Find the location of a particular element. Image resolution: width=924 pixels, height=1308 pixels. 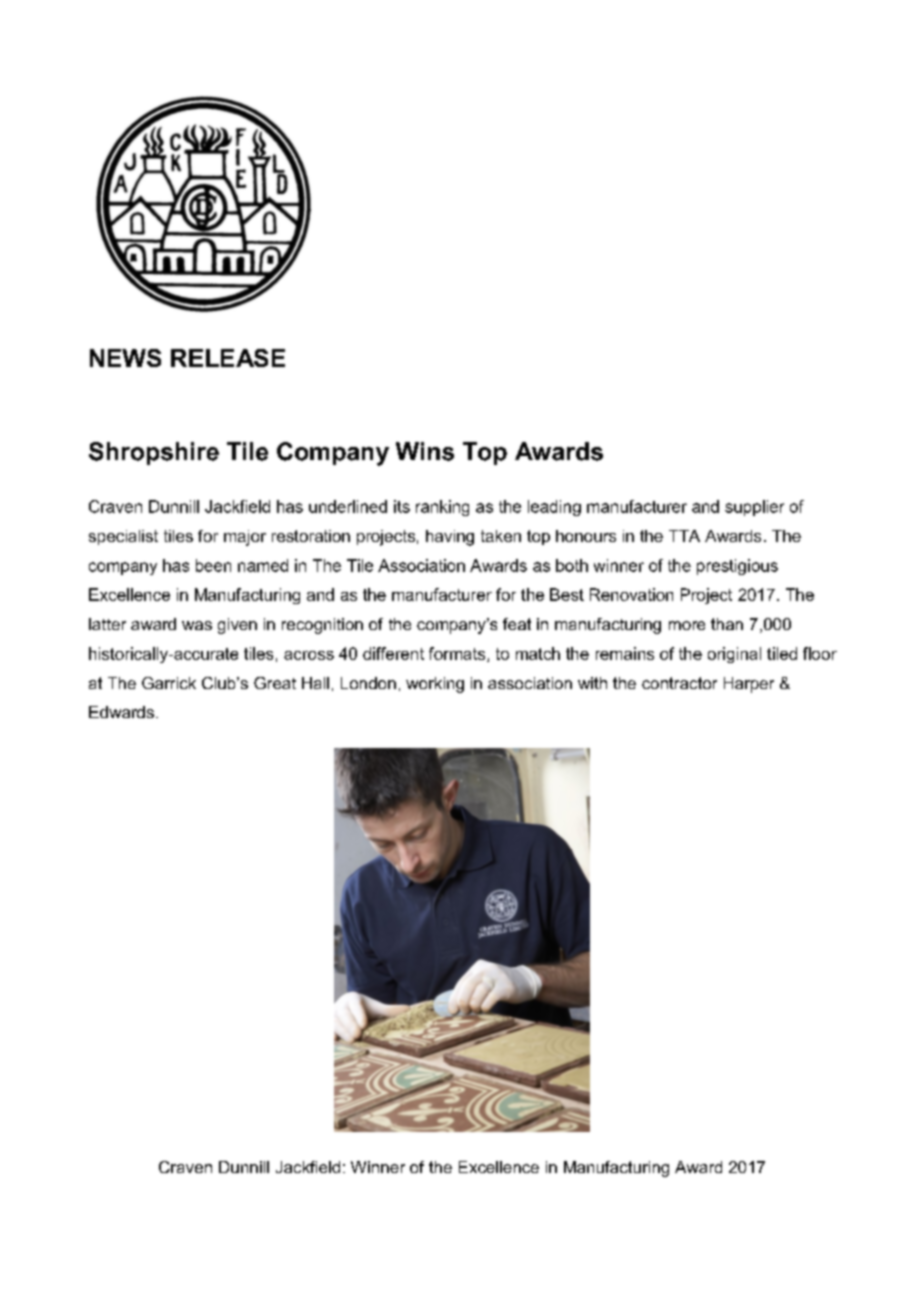

supplier is located at coordinates (754, 508).
